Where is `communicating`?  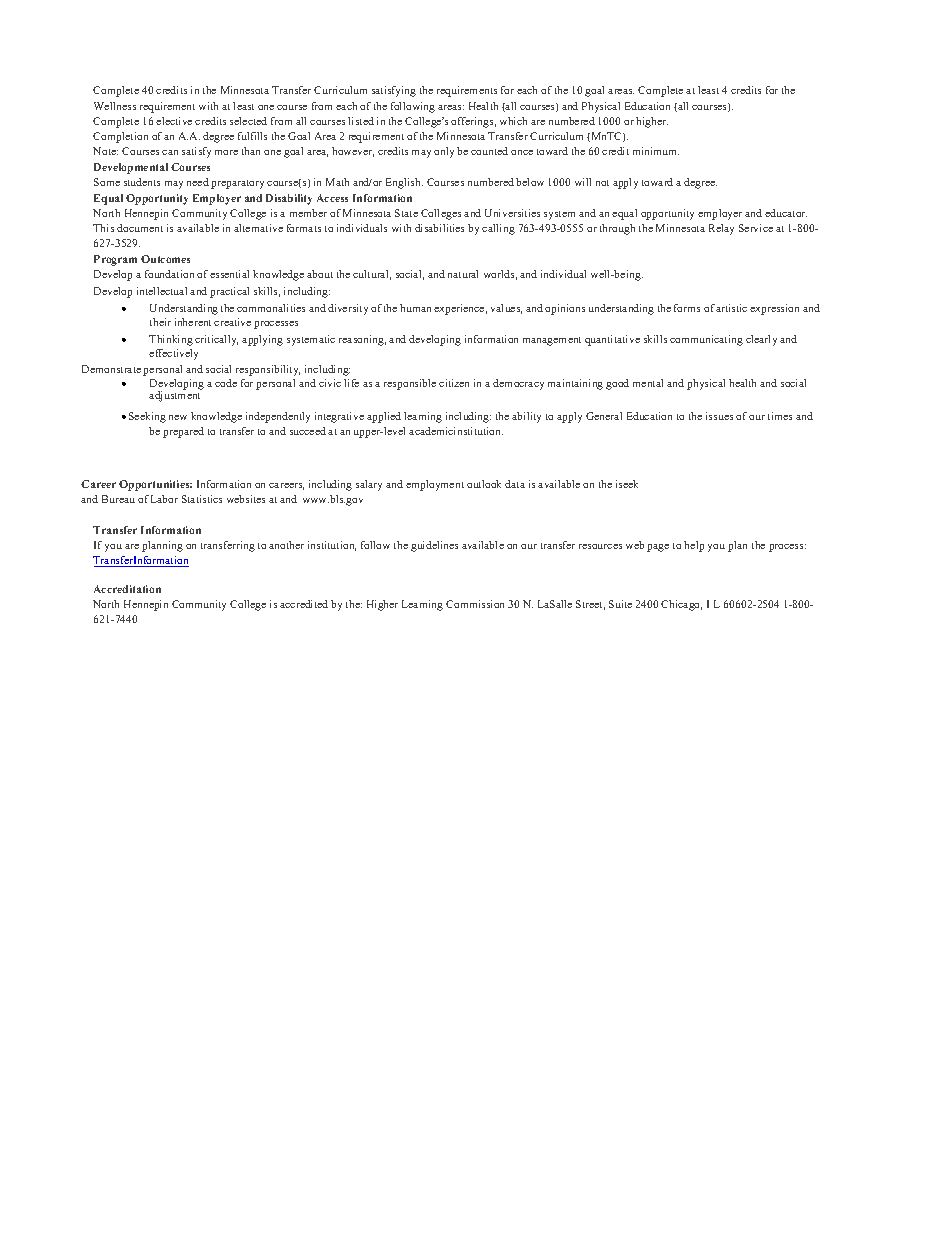
communicating is located at coordinates (706, 340).
